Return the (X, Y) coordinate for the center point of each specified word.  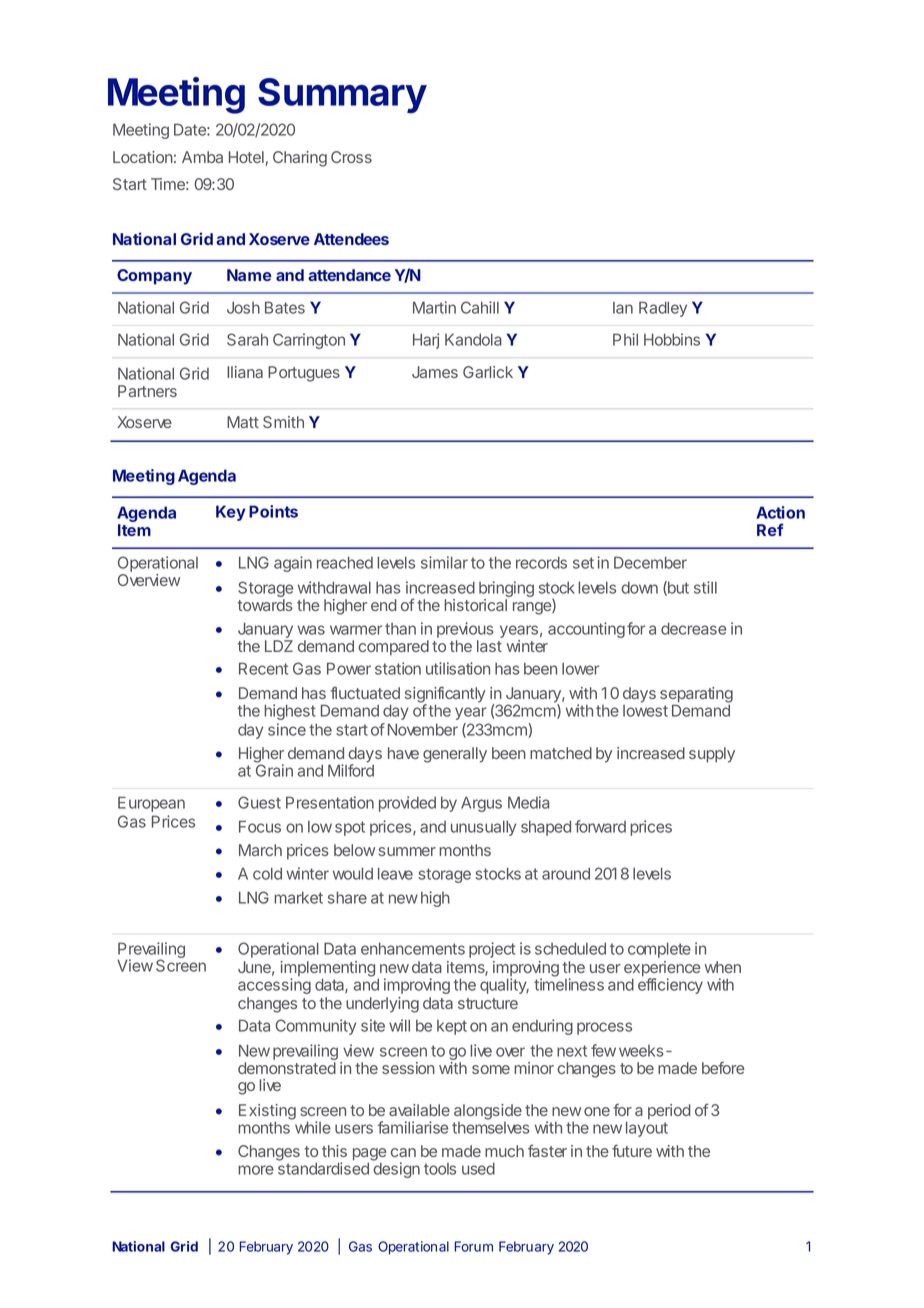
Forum (474, 1246)
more (256, 1170)
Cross (351, 157)
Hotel (247, 158)
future (632, 1150)
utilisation (458, 668)
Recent (263, 668)
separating (696, 696)
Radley (663, 309)
